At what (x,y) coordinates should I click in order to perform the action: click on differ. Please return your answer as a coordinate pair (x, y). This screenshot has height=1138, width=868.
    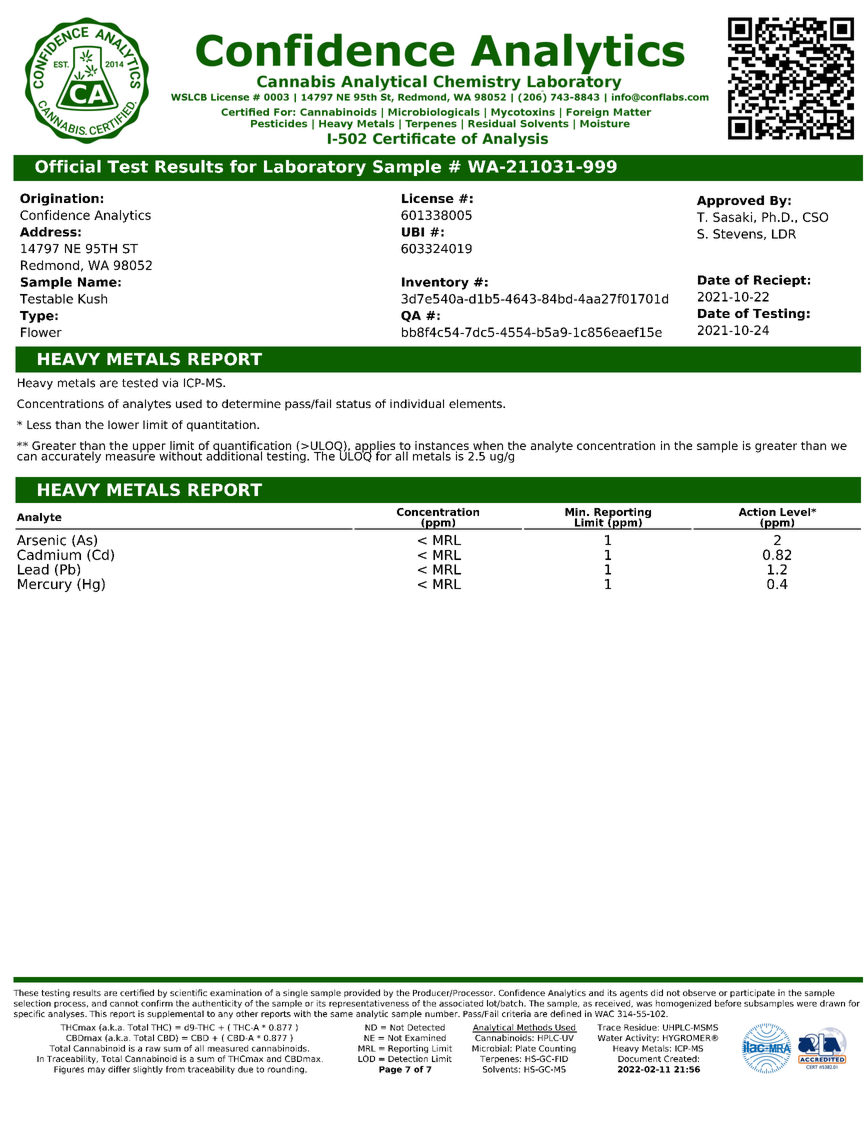
    Looking at the image, I should click on (119, 1069).
